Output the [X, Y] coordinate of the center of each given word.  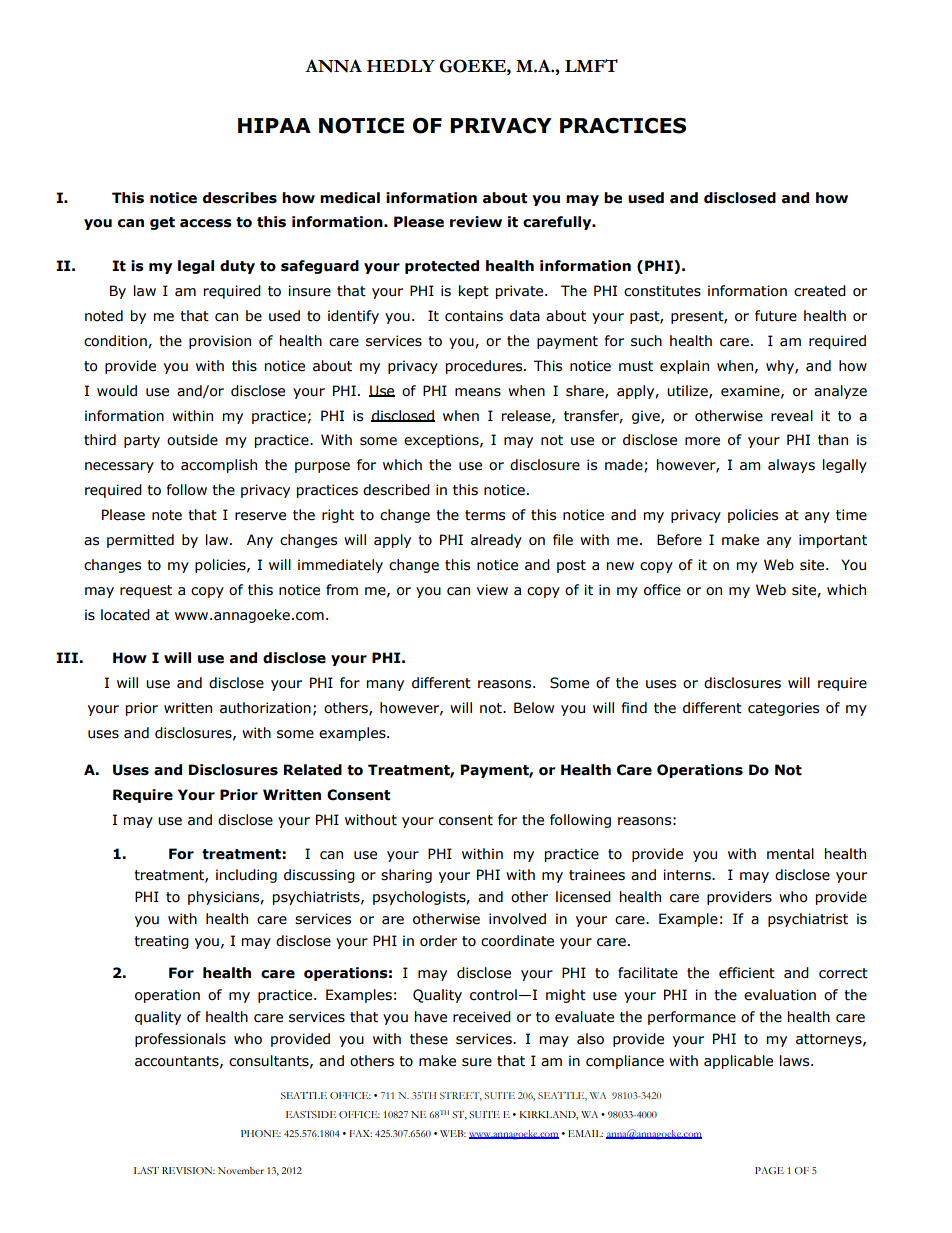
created [820, 291]
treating [161, 942]
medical [350, 198]
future [776, 316]
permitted [140, 541]
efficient [747, 973]
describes [240, 198]
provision [220, 342]
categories [783, 709]
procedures [485, 367]
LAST [146, 1170]
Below [534, 708]
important [833, 541]
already [496, 541]
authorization [265, 708]
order [438, 941]
